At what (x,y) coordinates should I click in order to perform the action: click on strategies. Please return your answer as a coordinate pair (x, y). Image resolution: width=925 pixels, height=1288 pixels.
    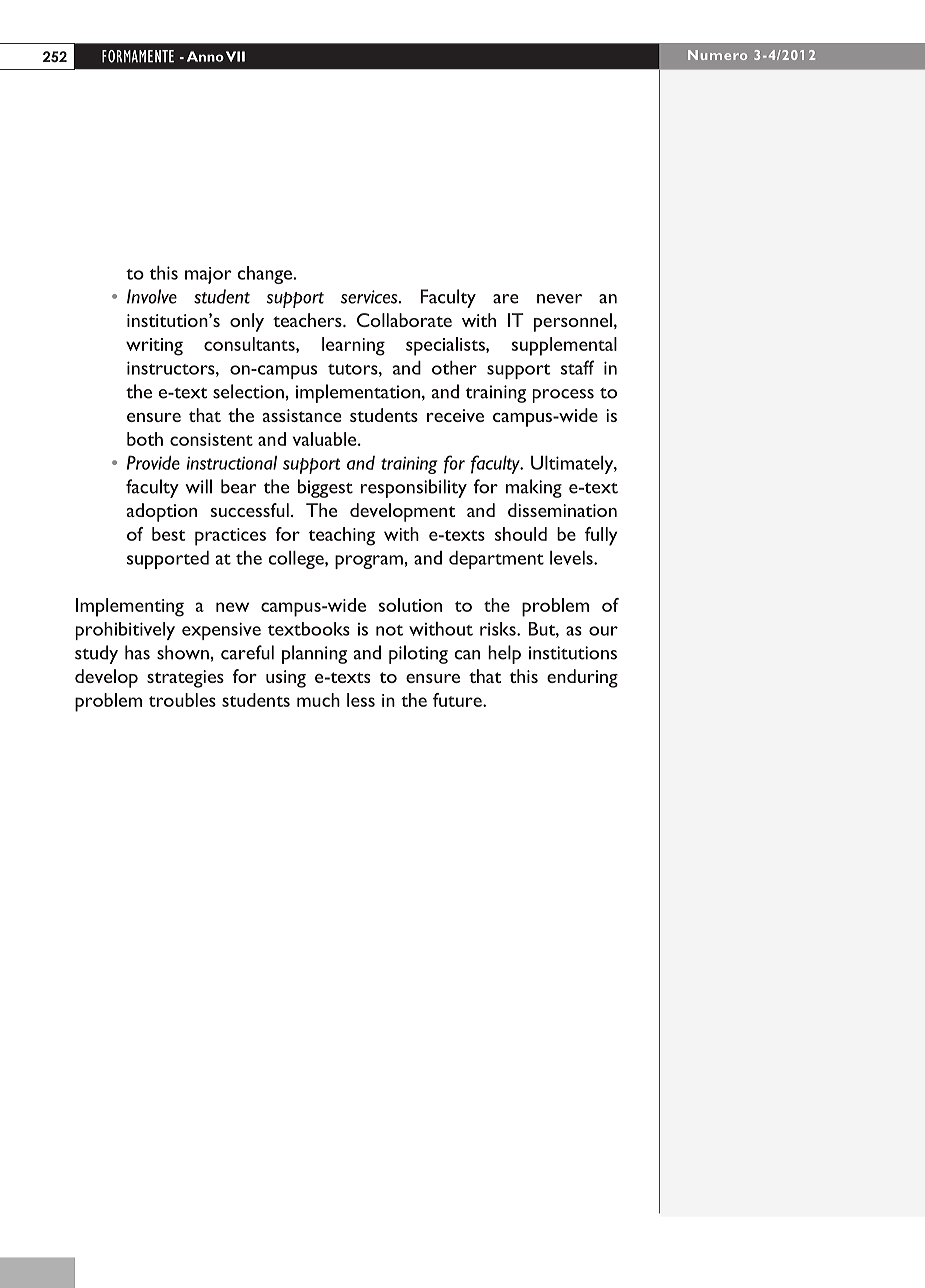
    Looking at the image, I should click on (185, 679).
